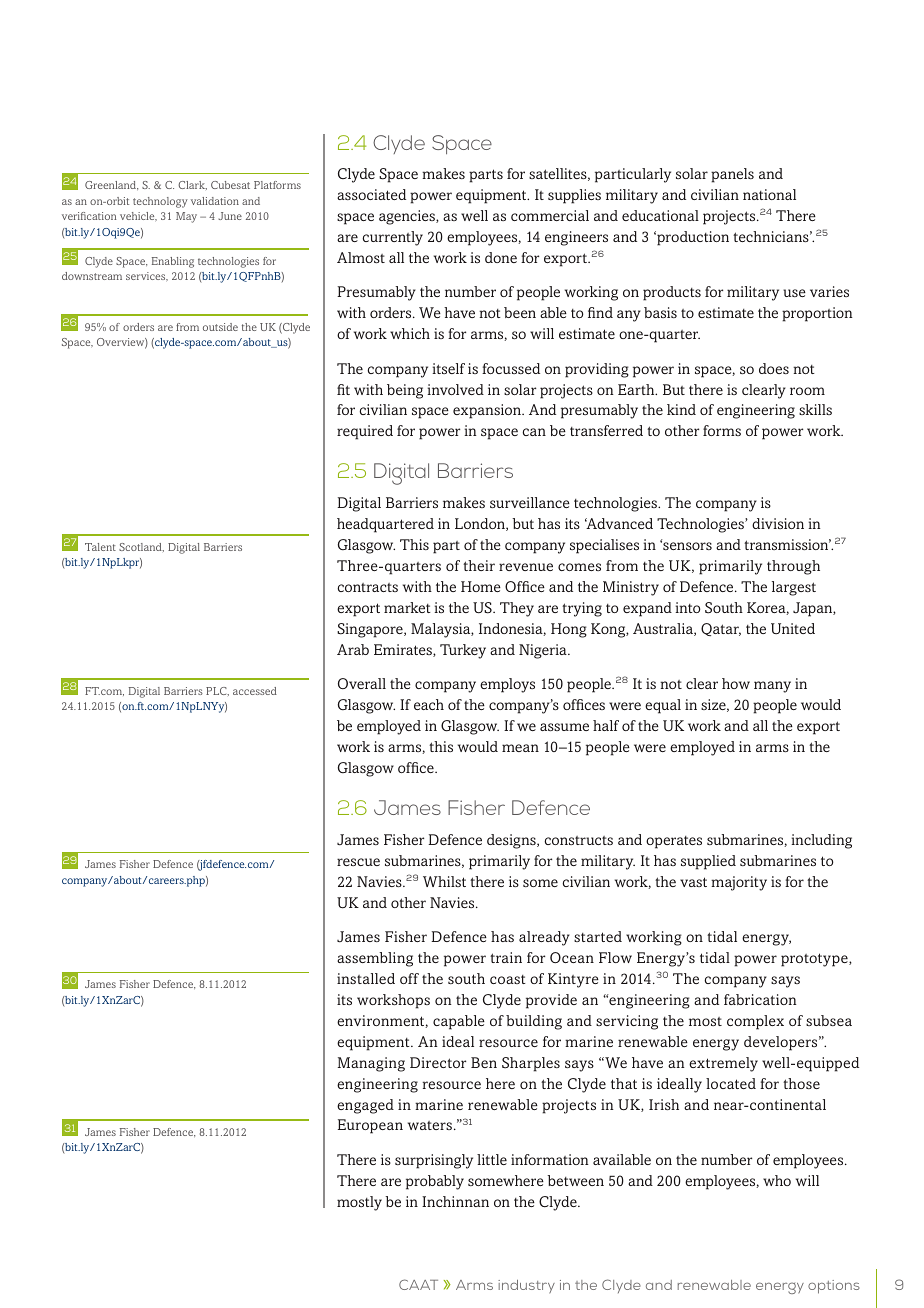  What do you see at coordinates (408, 217) in the screenshot?
I see `agencies` at bounding box center [408, 217].
